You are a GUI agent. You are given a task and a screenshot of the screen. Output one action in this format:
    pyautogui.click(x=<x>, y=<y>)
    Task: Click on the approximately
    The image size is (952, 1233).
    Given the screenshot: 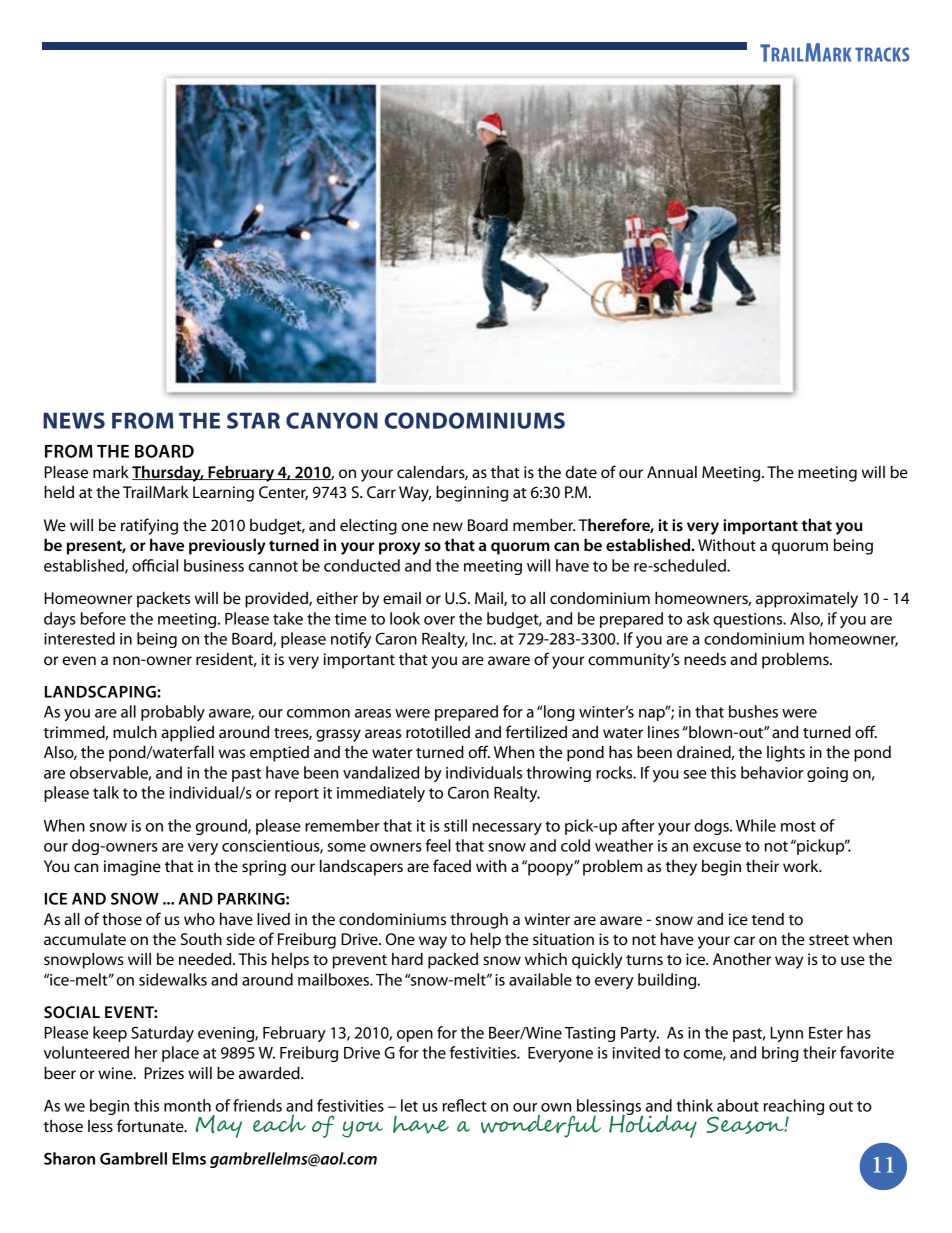 What is the action you would take?
    pyautogui.click(x=807, y=600)
